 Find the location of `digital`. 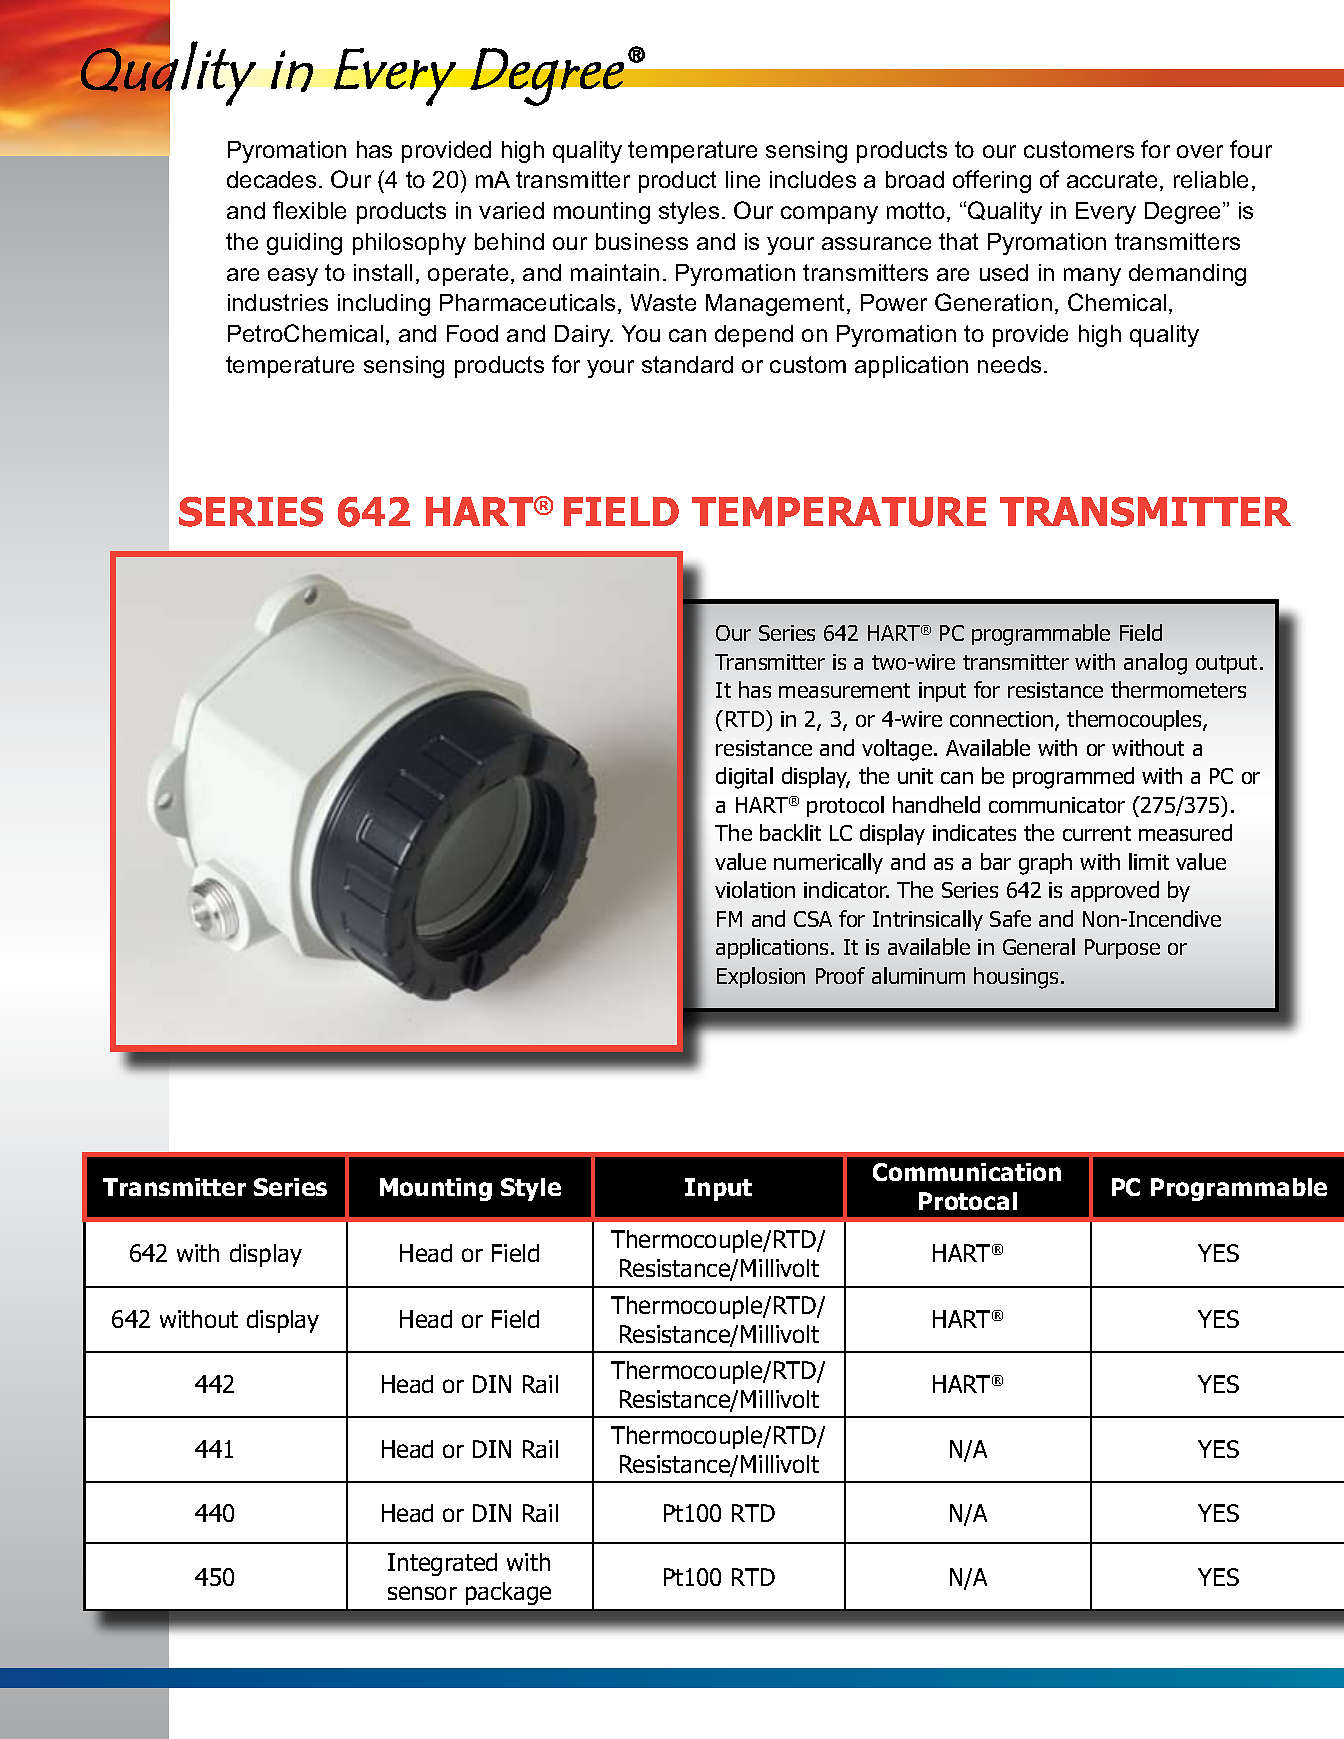

digital is located at coordinates (744, 778).
